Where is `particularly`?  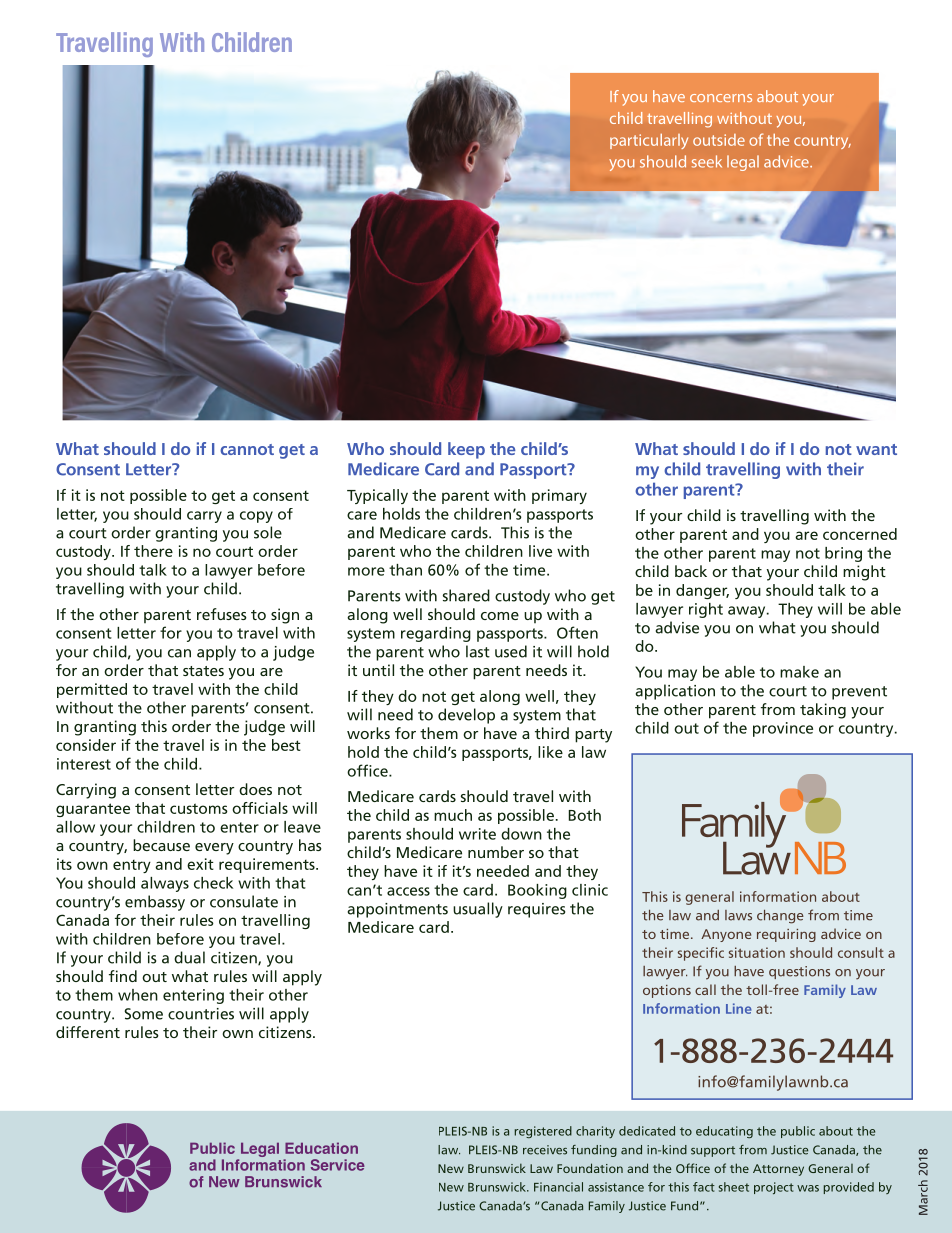 particularly is located at coordinates (649, 141).
